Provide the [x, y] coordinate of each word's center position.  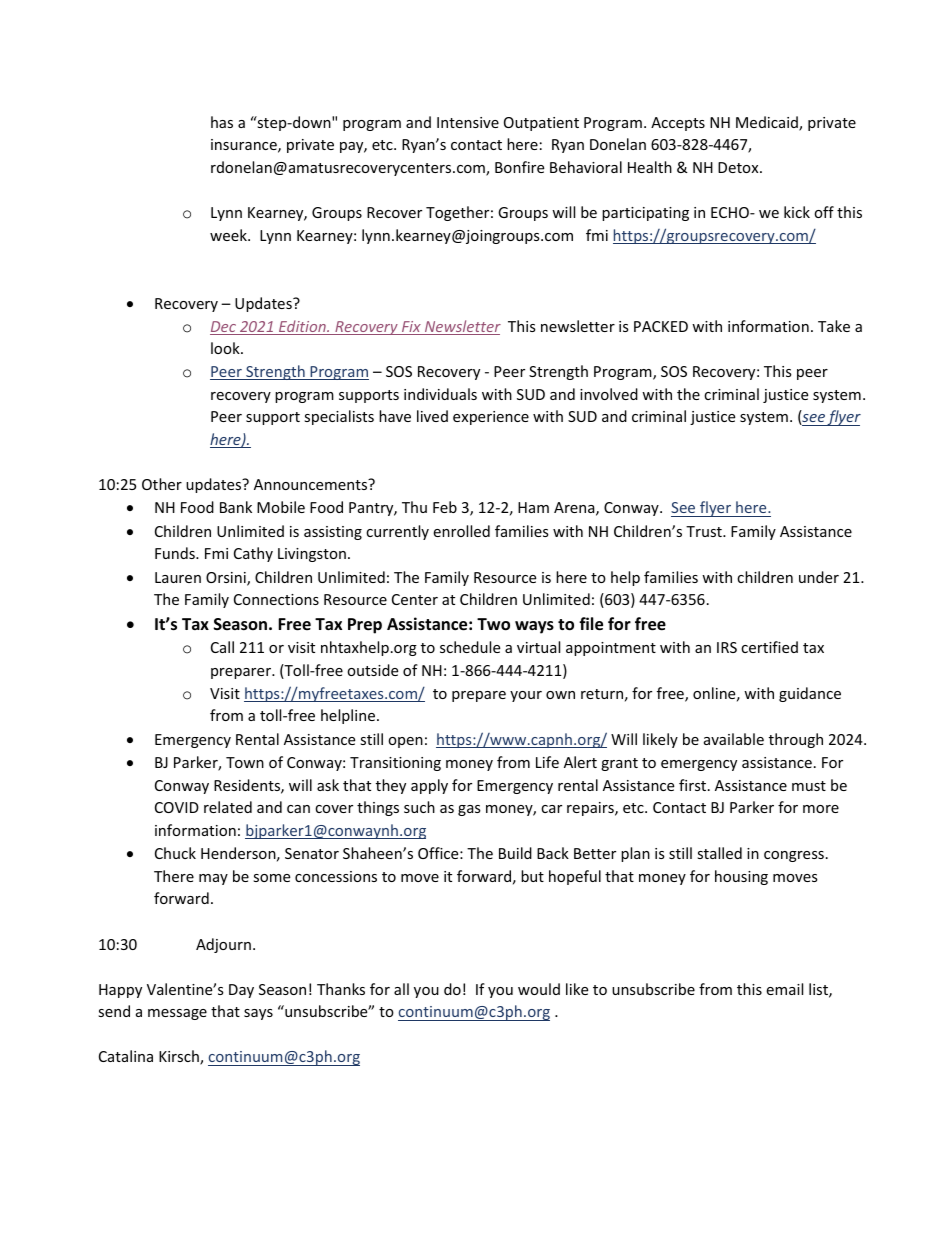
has [222, 122]
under [819, 577]
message [177, 1014]
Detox [739, 167]
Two [493, 624]
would [539, 989]
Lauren [178, 577]
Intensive [468, 122]
